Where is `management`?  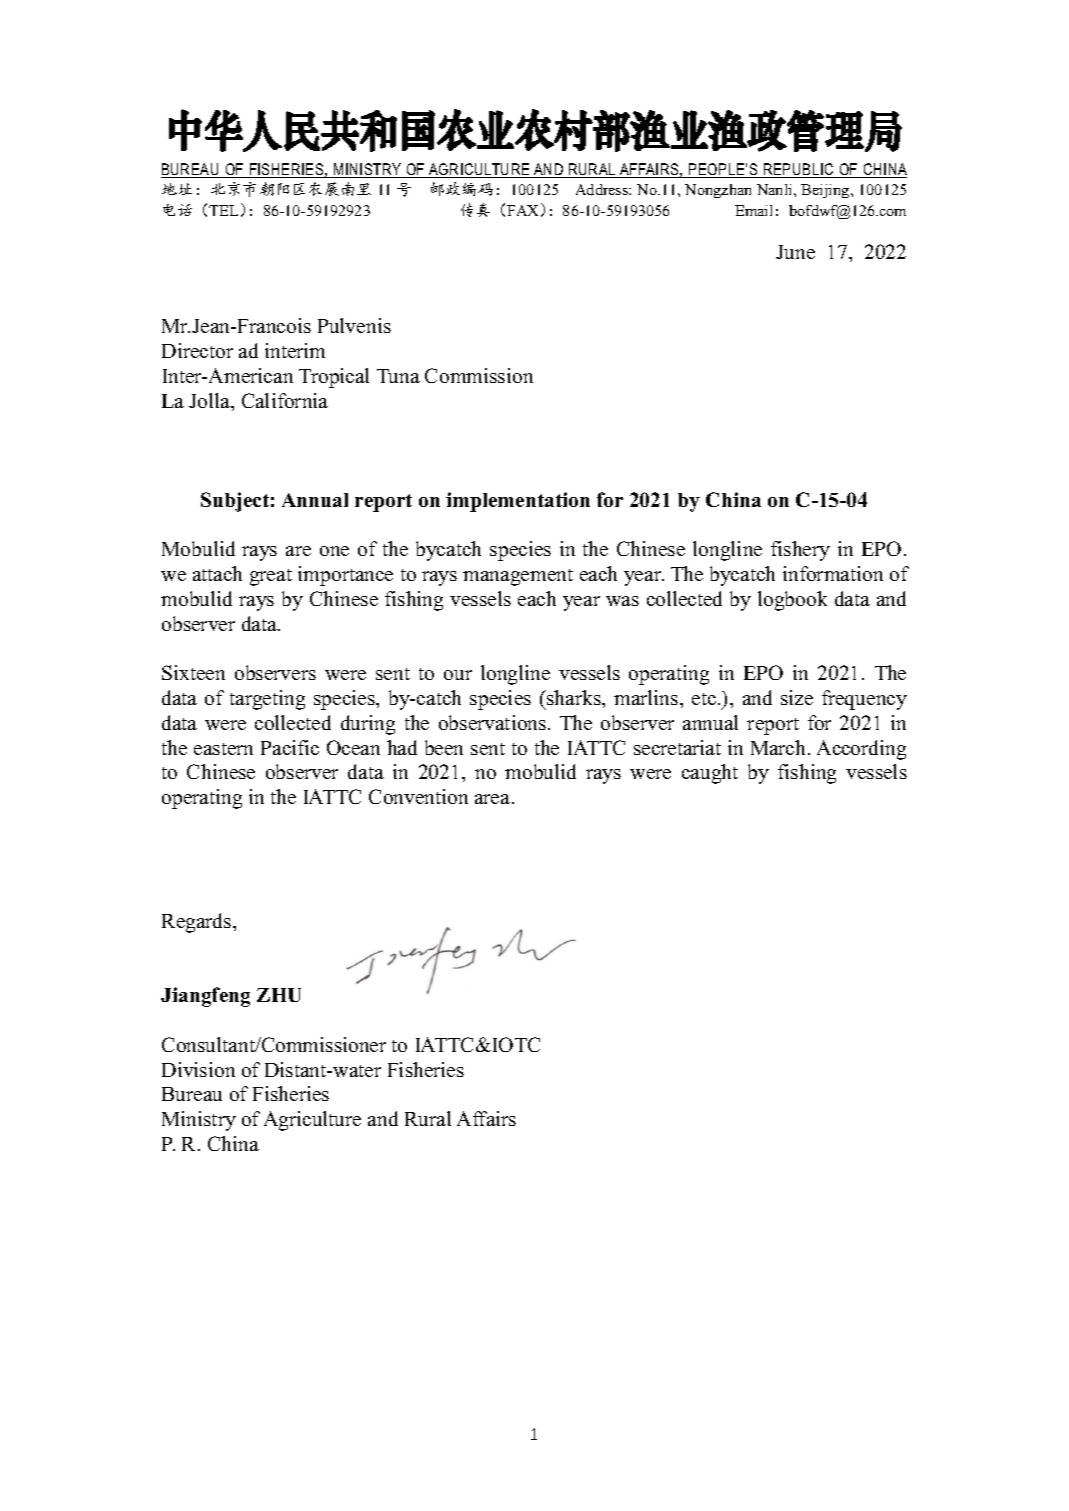
management is located at coordinates (518, 577).
